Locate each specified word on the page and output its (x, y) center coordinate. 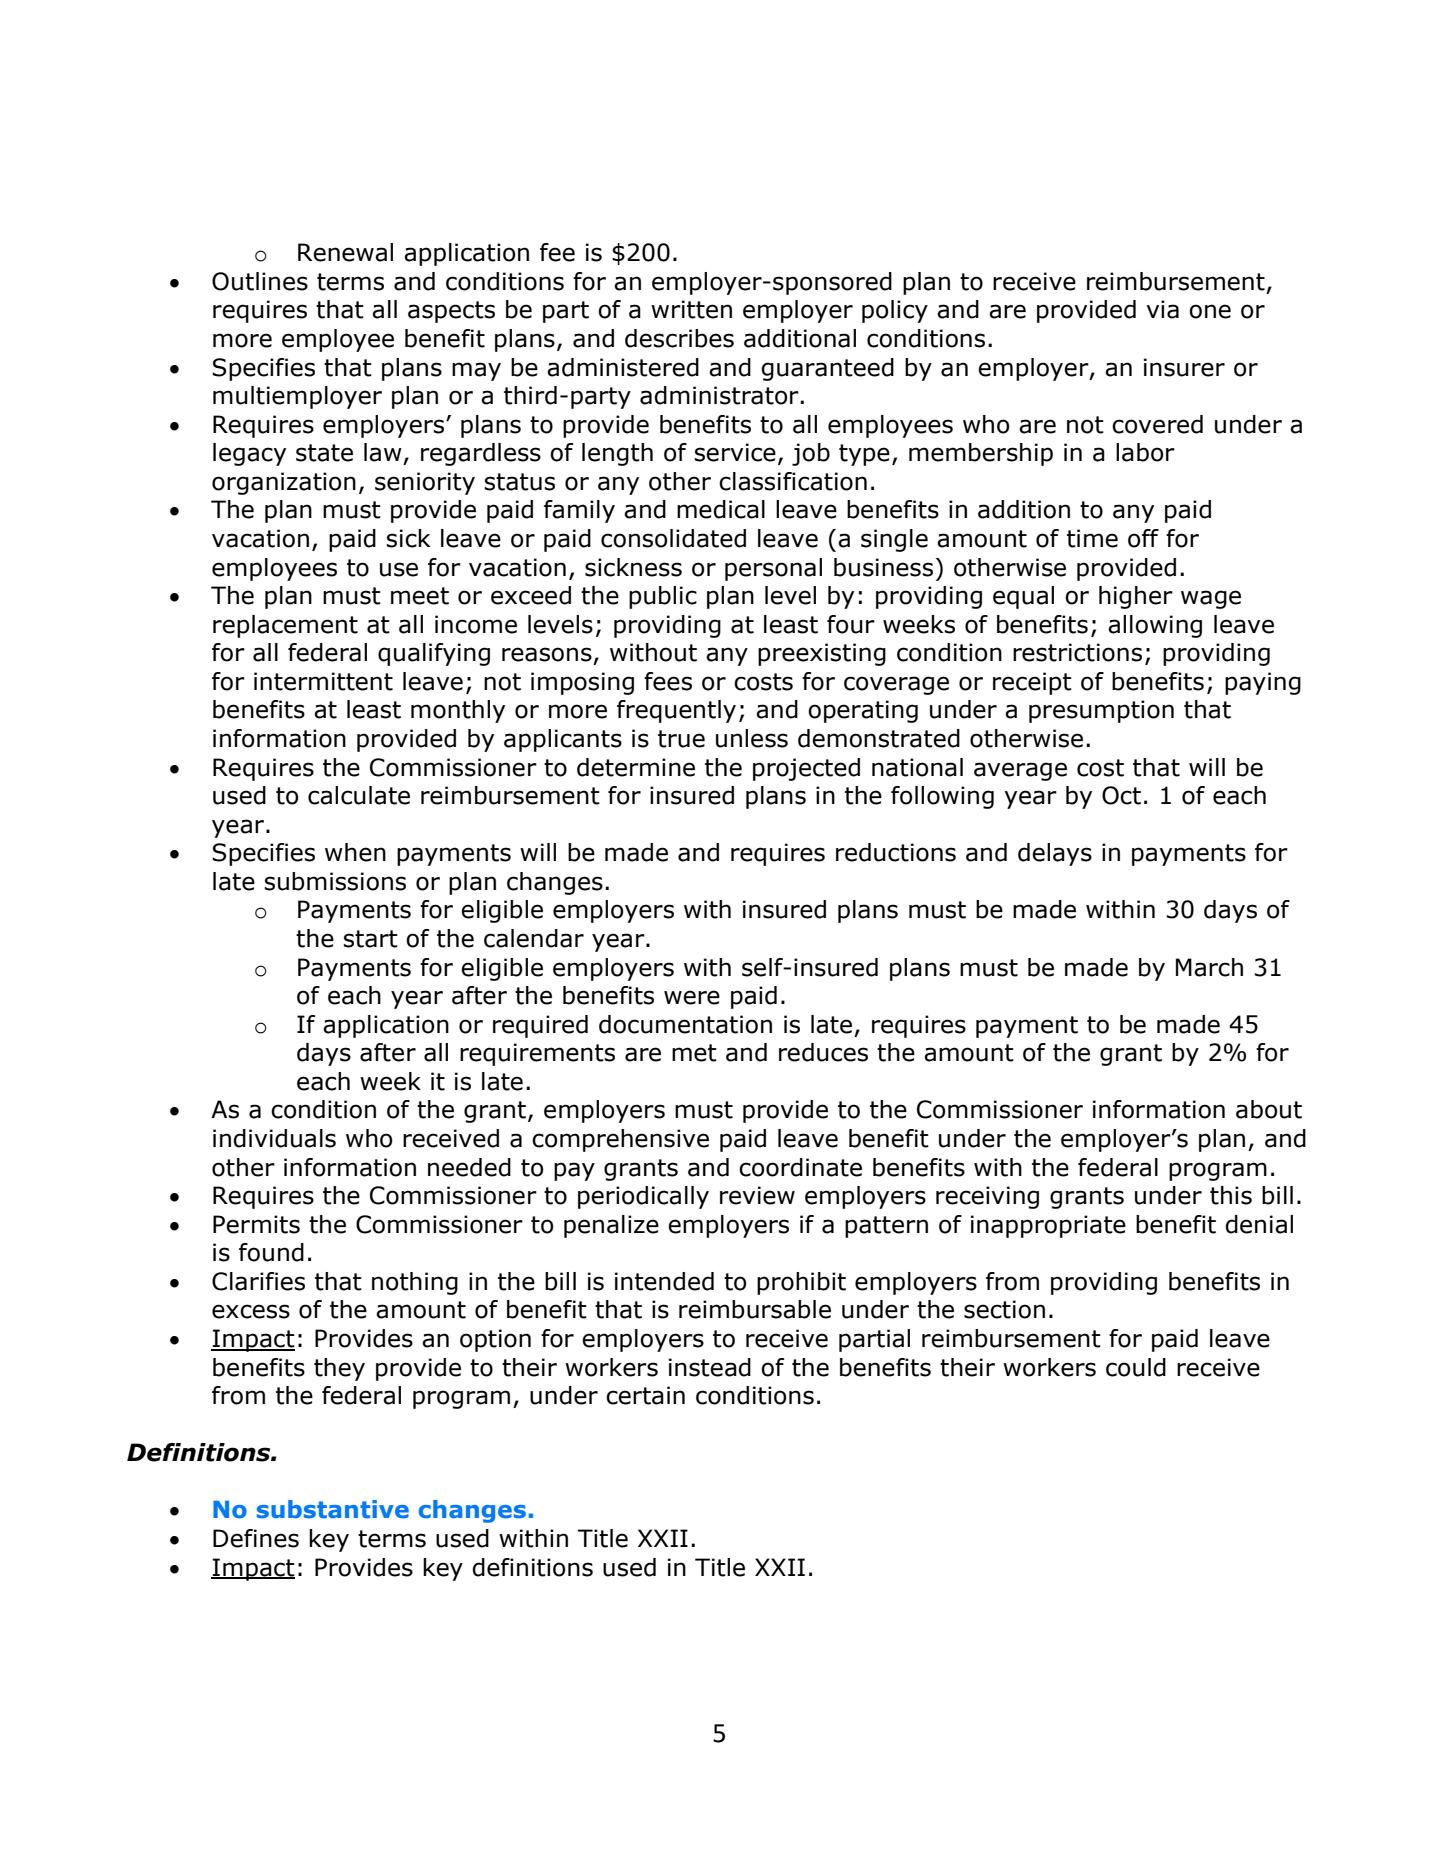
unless (752, 738)
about (1269, 1109)
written (691, 309)
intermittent (323, 681)
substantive (333, 1509)
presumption (1101, 711)
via (1162, 309)
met (694, 1053)
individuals (274, 1138)
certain (645, 1395)
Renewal (345, 252)
